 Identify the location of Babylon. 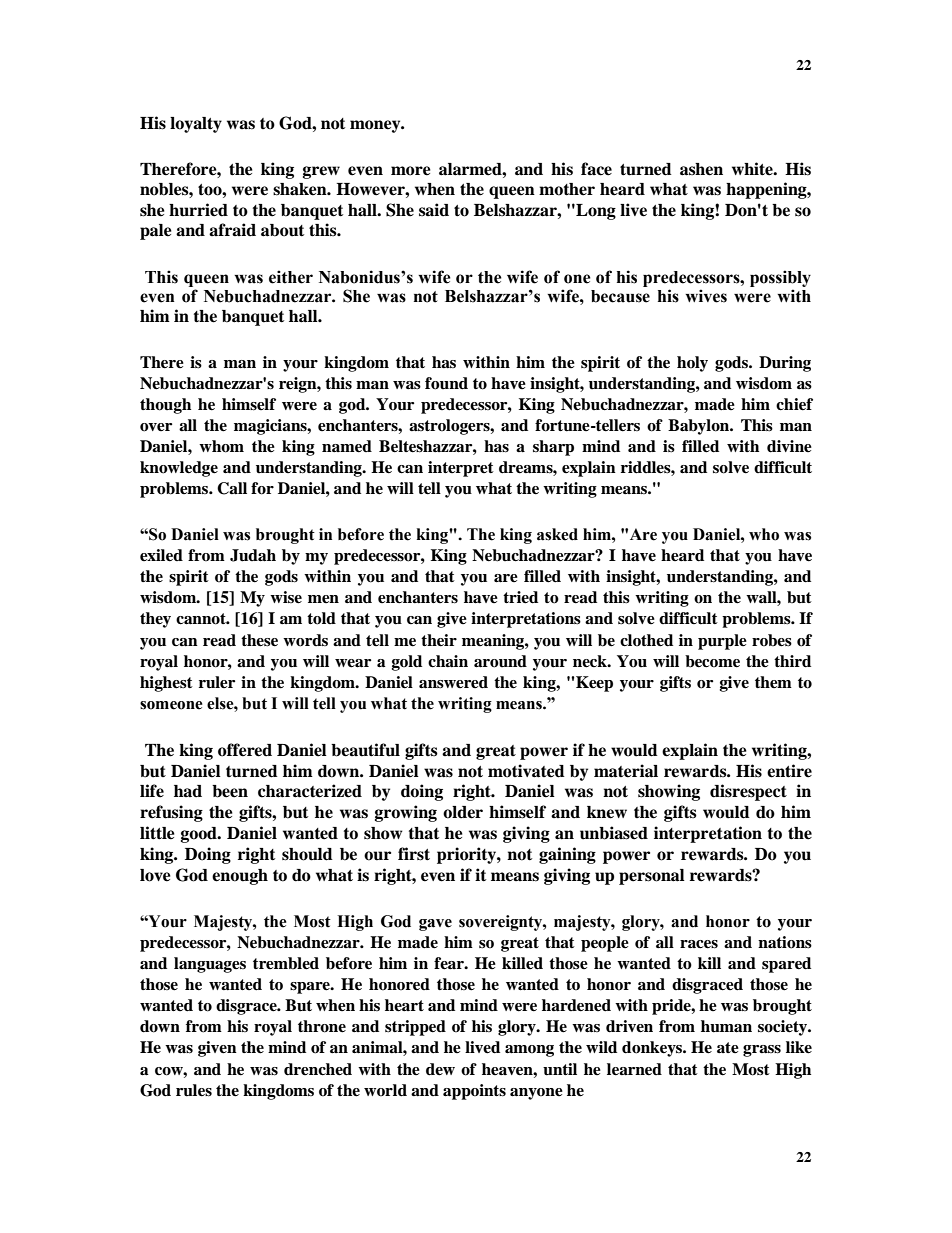
(700, 427).
